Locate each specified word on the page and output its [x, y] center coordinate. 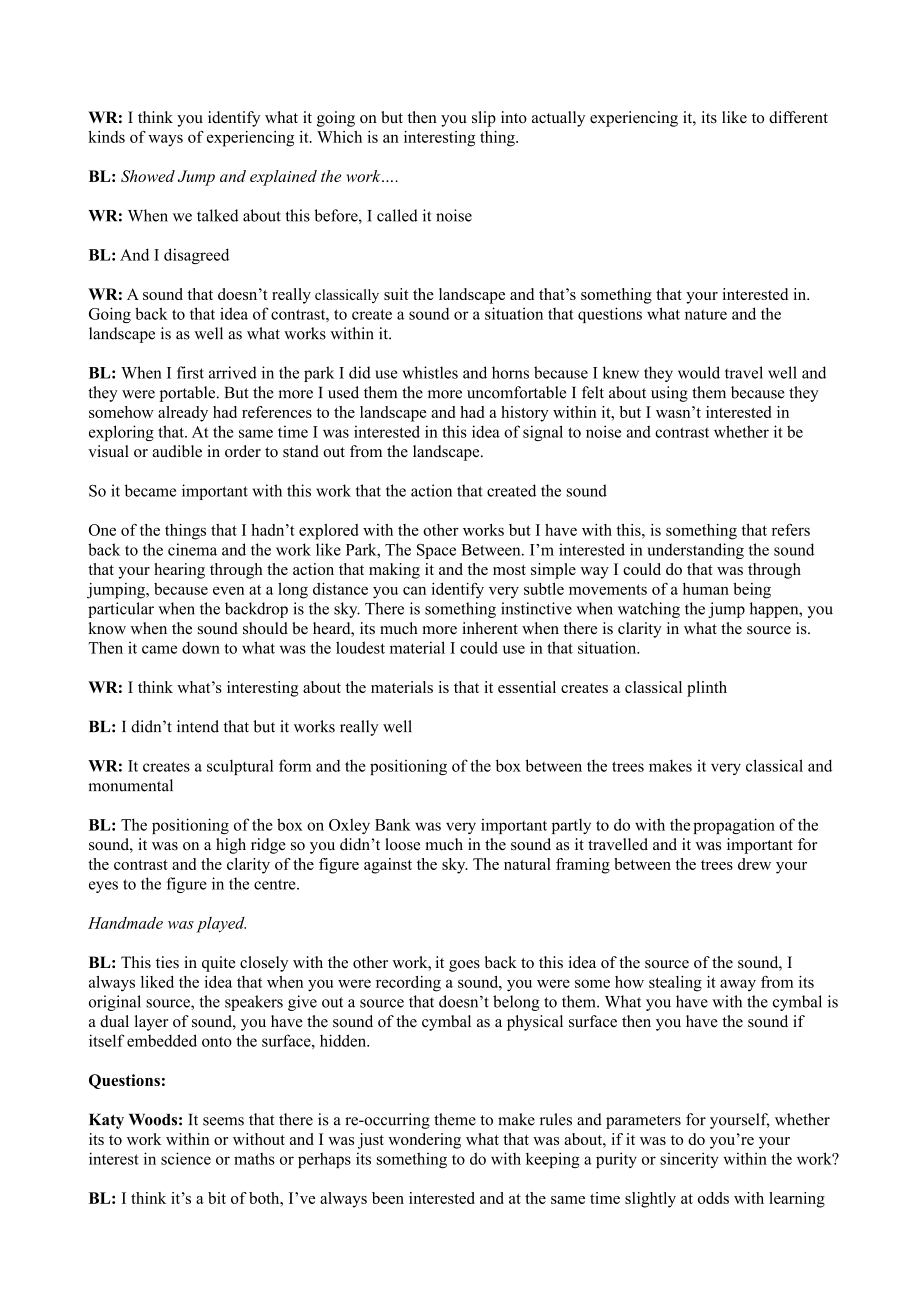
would [699, 372]
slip [484, 119]
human [706, 589]
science [186, 1158]
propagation [734, 826]
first [190, 372]
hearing [179, 571]
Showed [148, 176]
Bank [393, 824]
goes [464, 966]
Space [436, 551]
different [798, 117]
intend [198, 726]
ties [167, 962]
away [738, 985]
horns [510, 372]
